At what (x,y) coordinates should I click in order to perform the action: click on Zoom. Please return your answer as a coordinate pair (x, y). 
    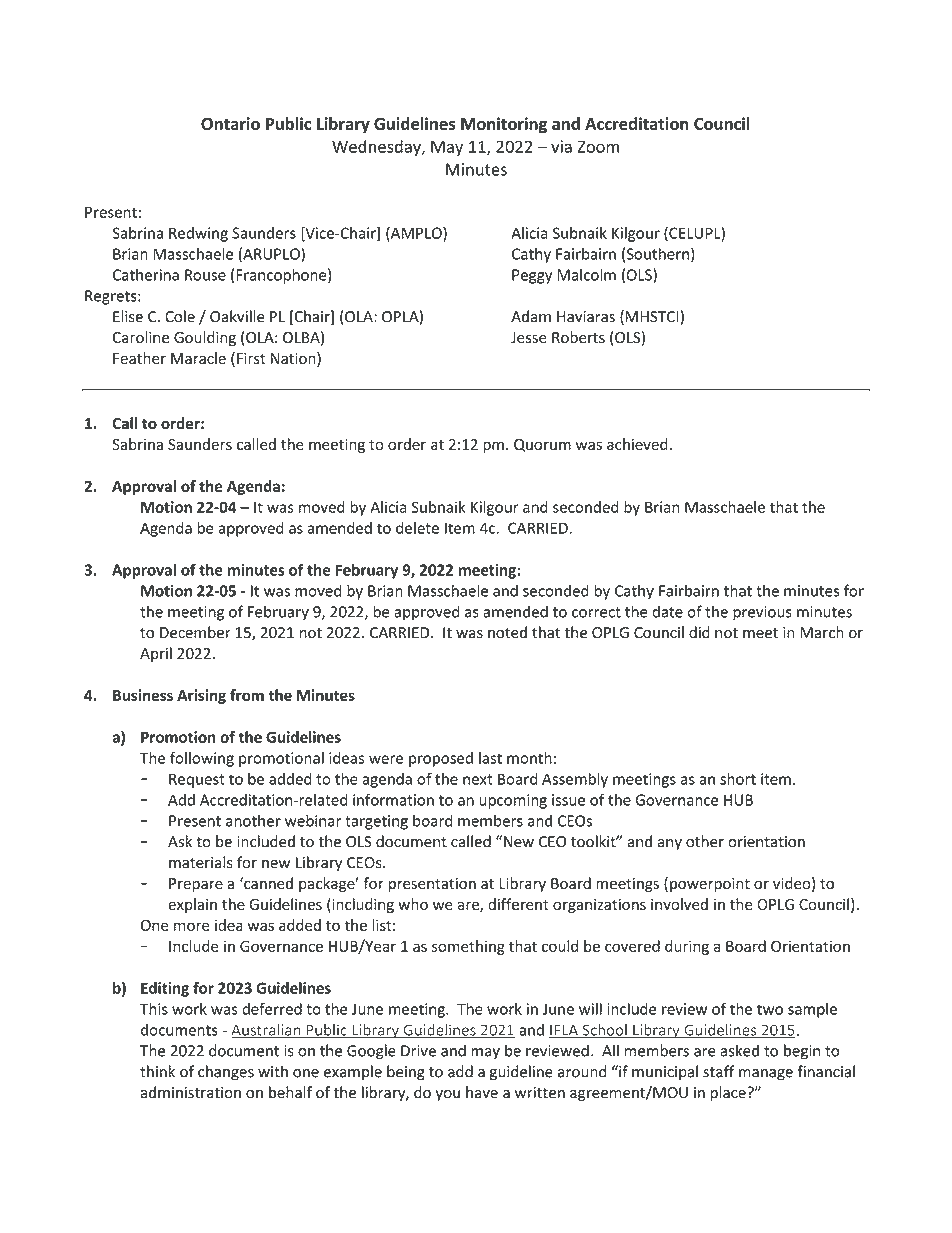
    Looking at the image, I should click on (598, 147).
